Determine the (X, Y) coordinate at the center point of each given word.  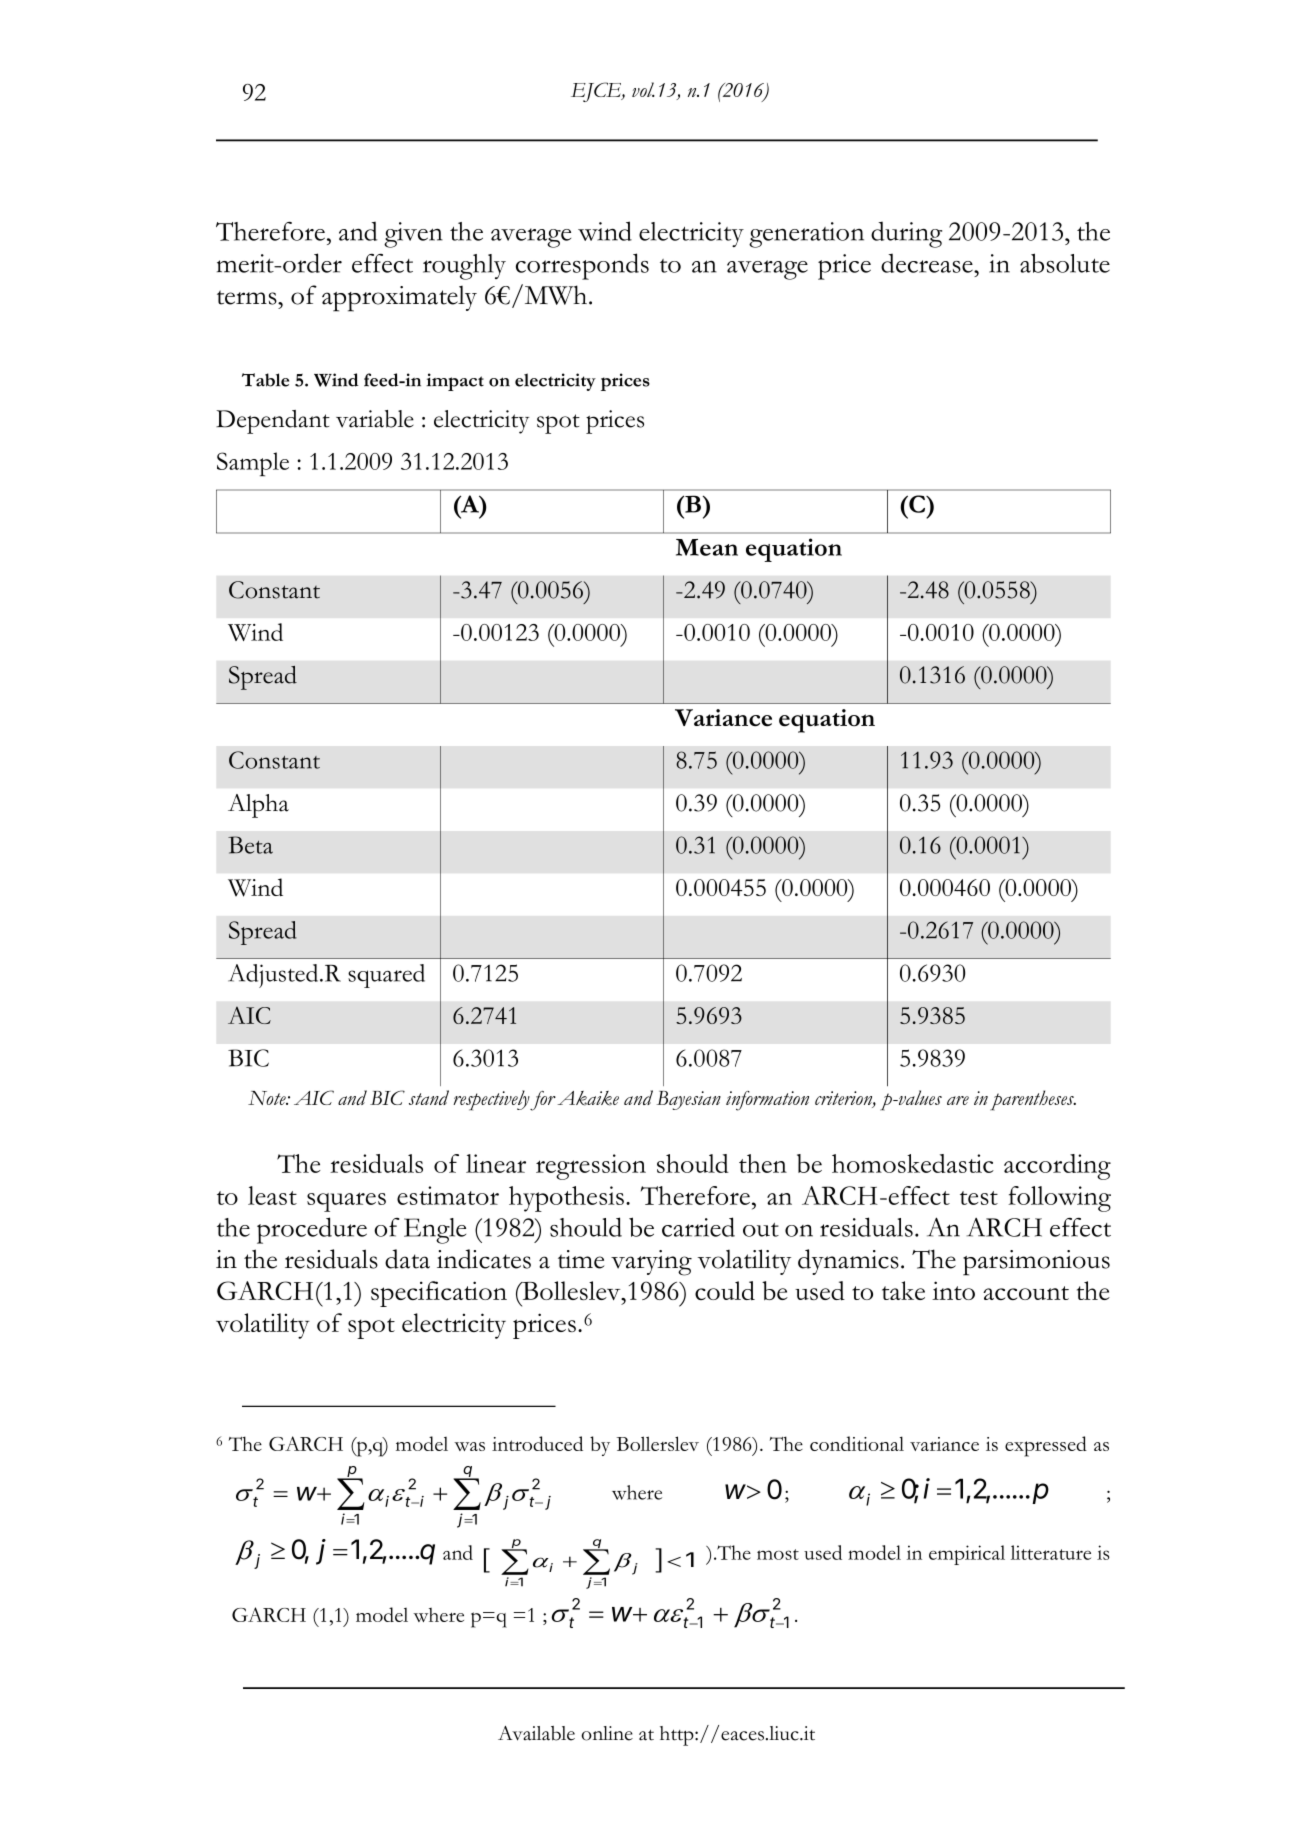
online (607, 1733)
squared (386, 976)
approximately (399, 299)
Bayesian (689, 1100)
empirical (967, 1555)
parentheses (1033, 1100)
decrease (928, 263)
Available (536, 1733)
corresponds (582, 266)
